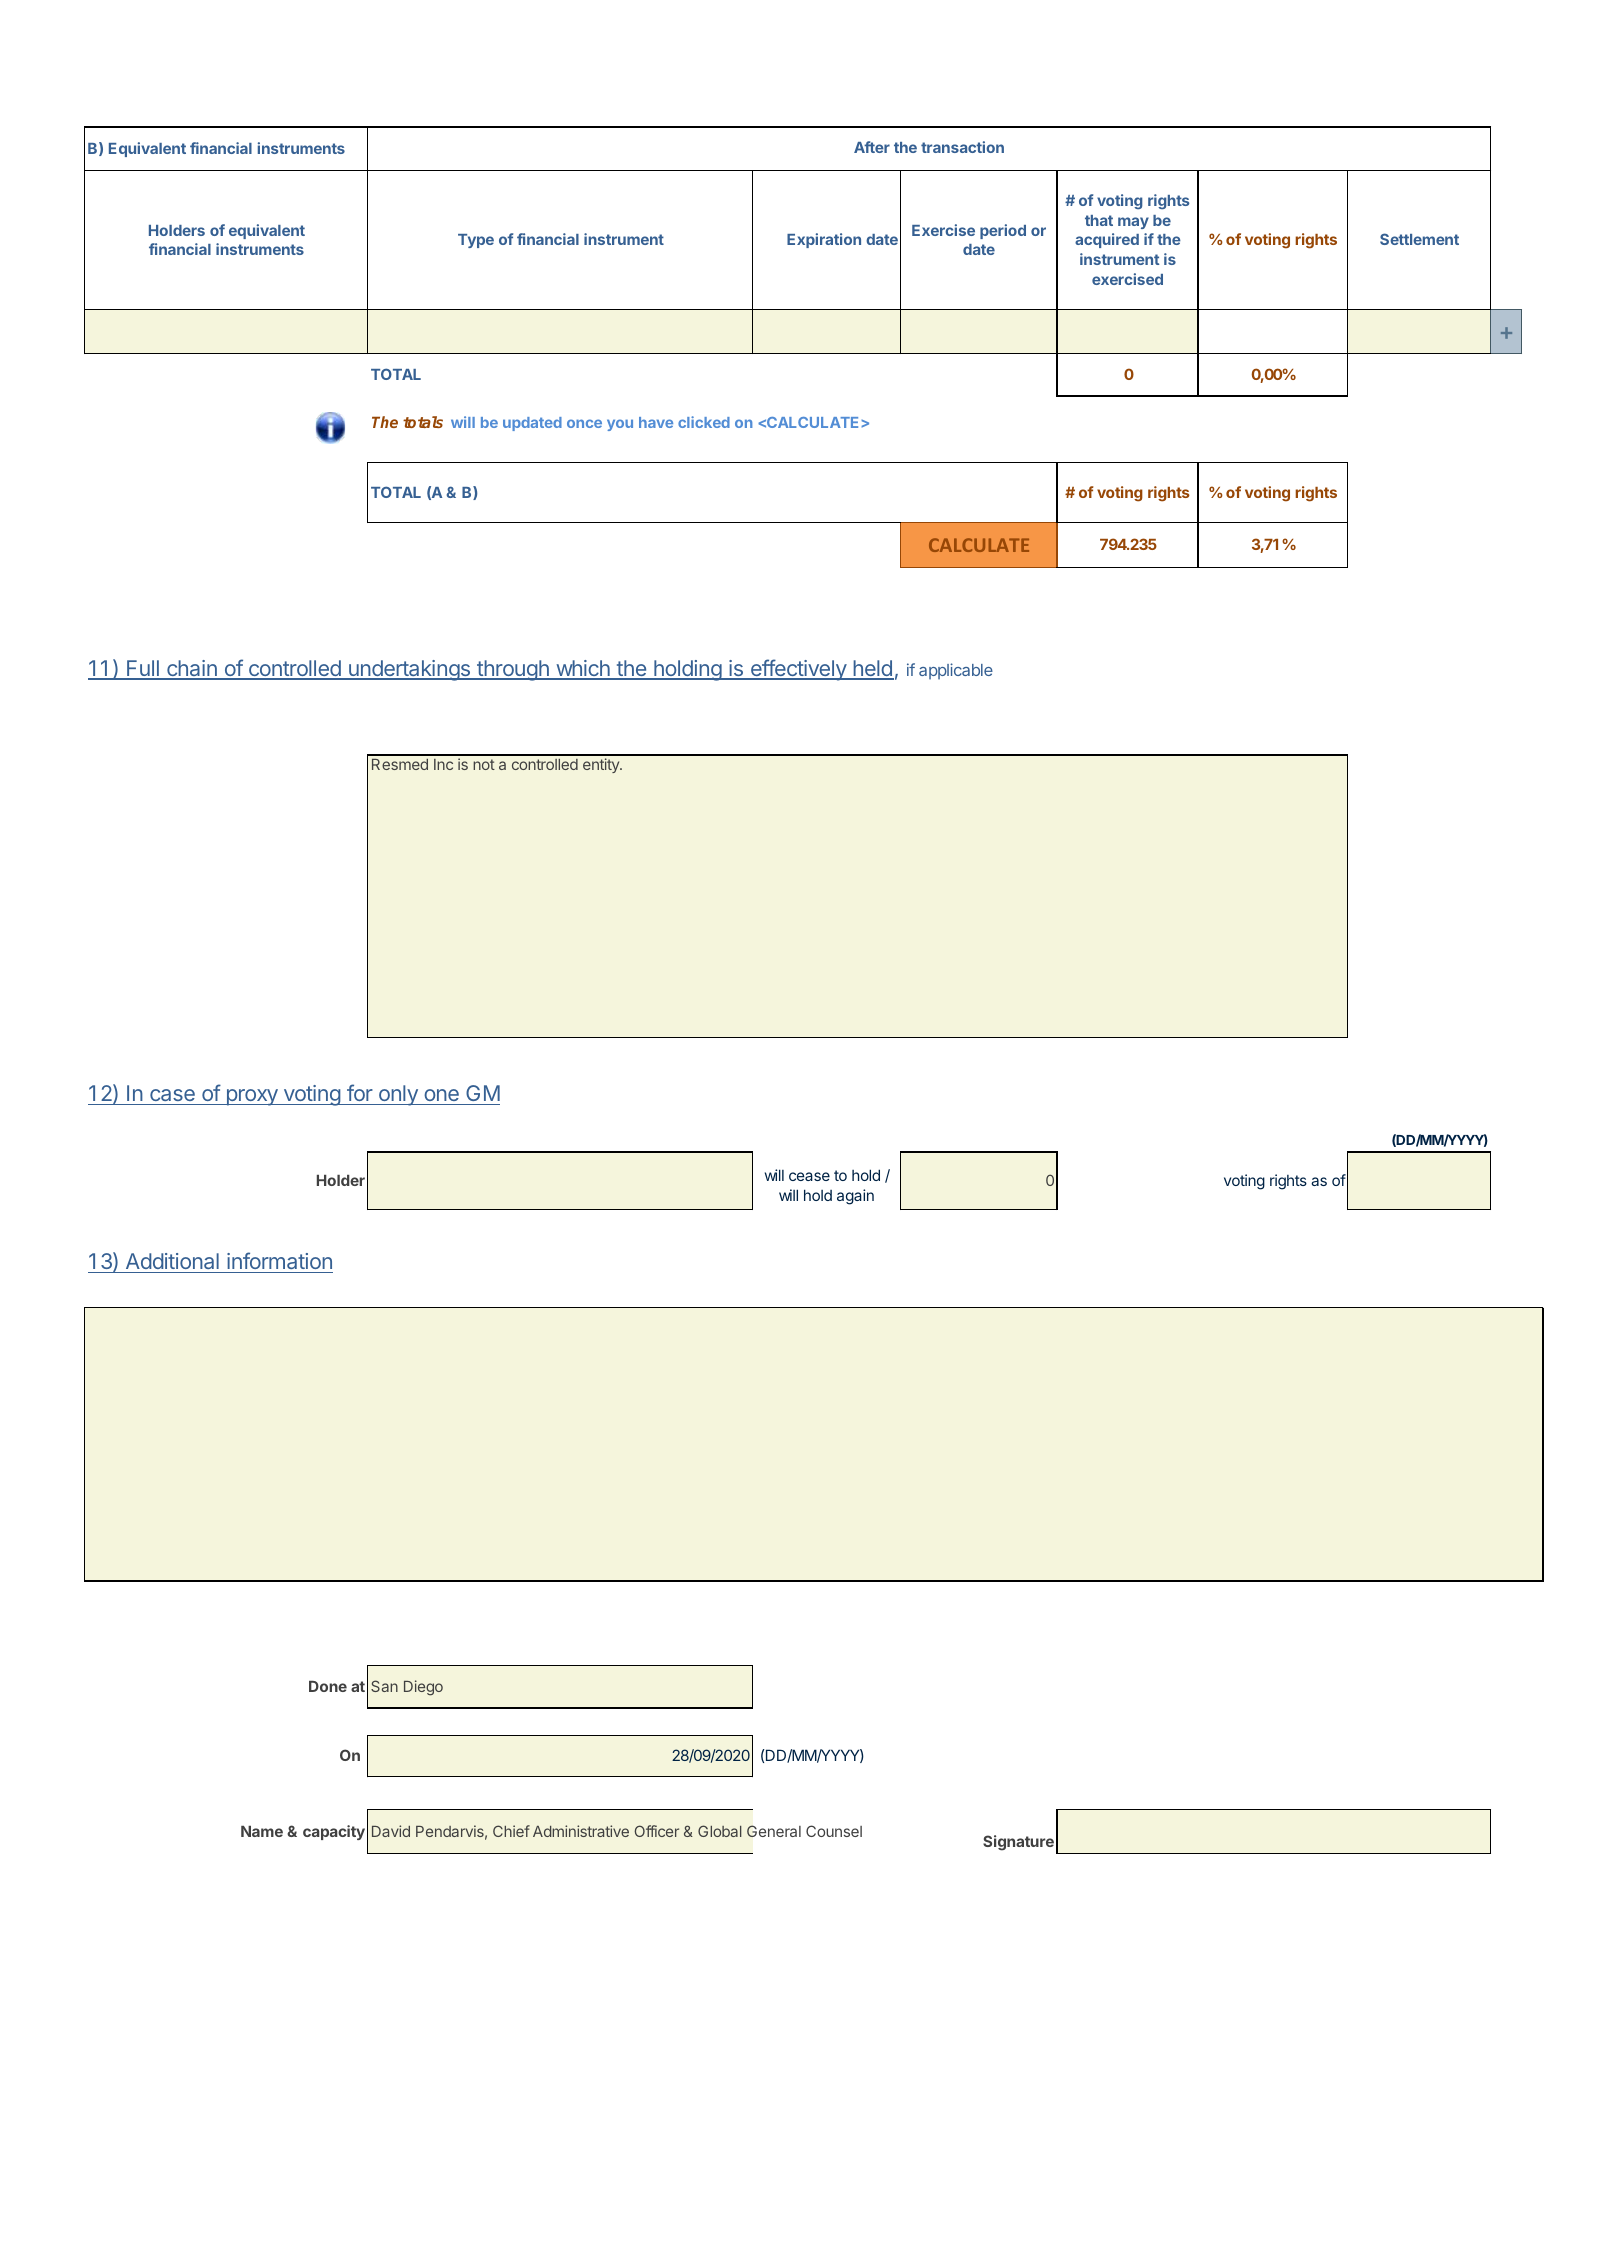 The width and height of the screenshot is (1598, 2262). I want to click on applicable, so click(956, 671).
